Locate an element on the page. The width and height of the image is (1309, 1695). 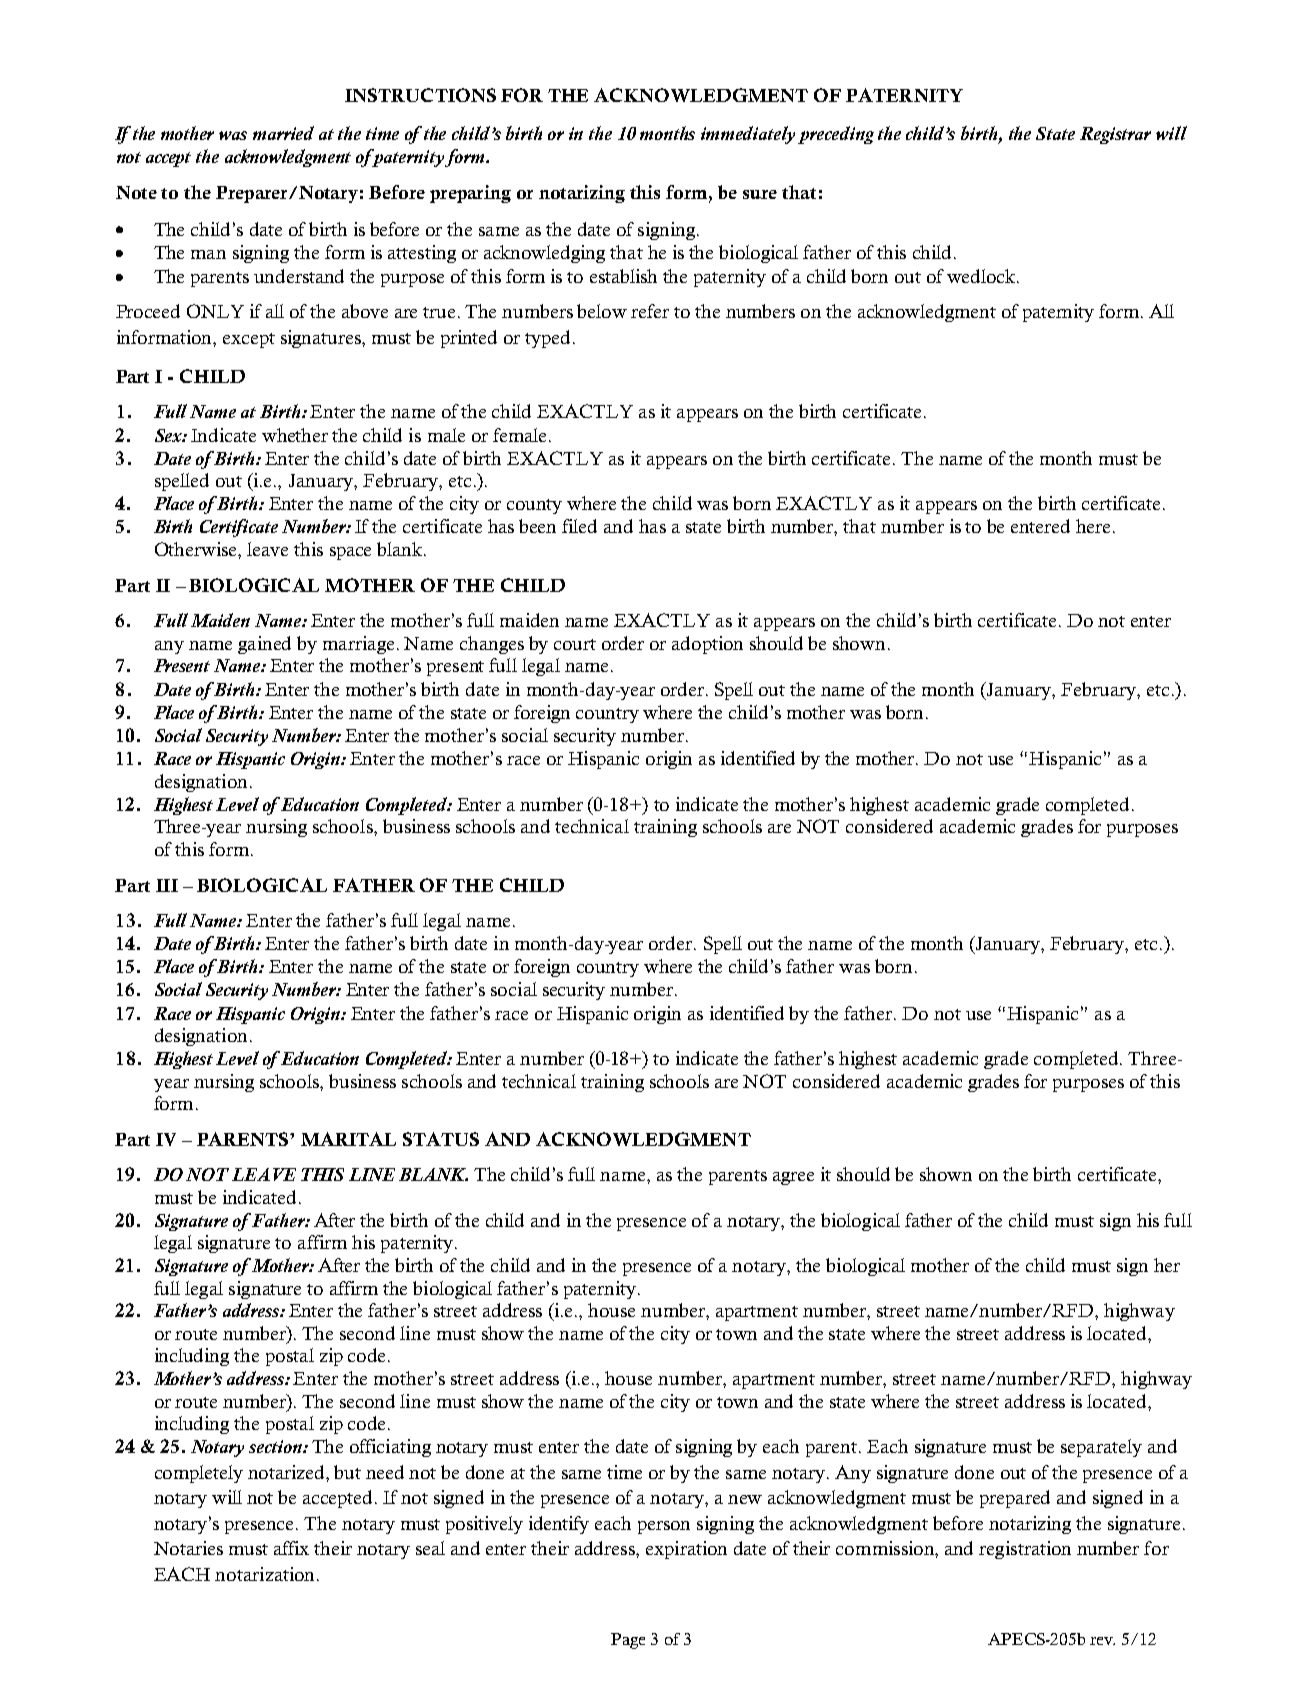
new is located at coordinates (745, 1499).
